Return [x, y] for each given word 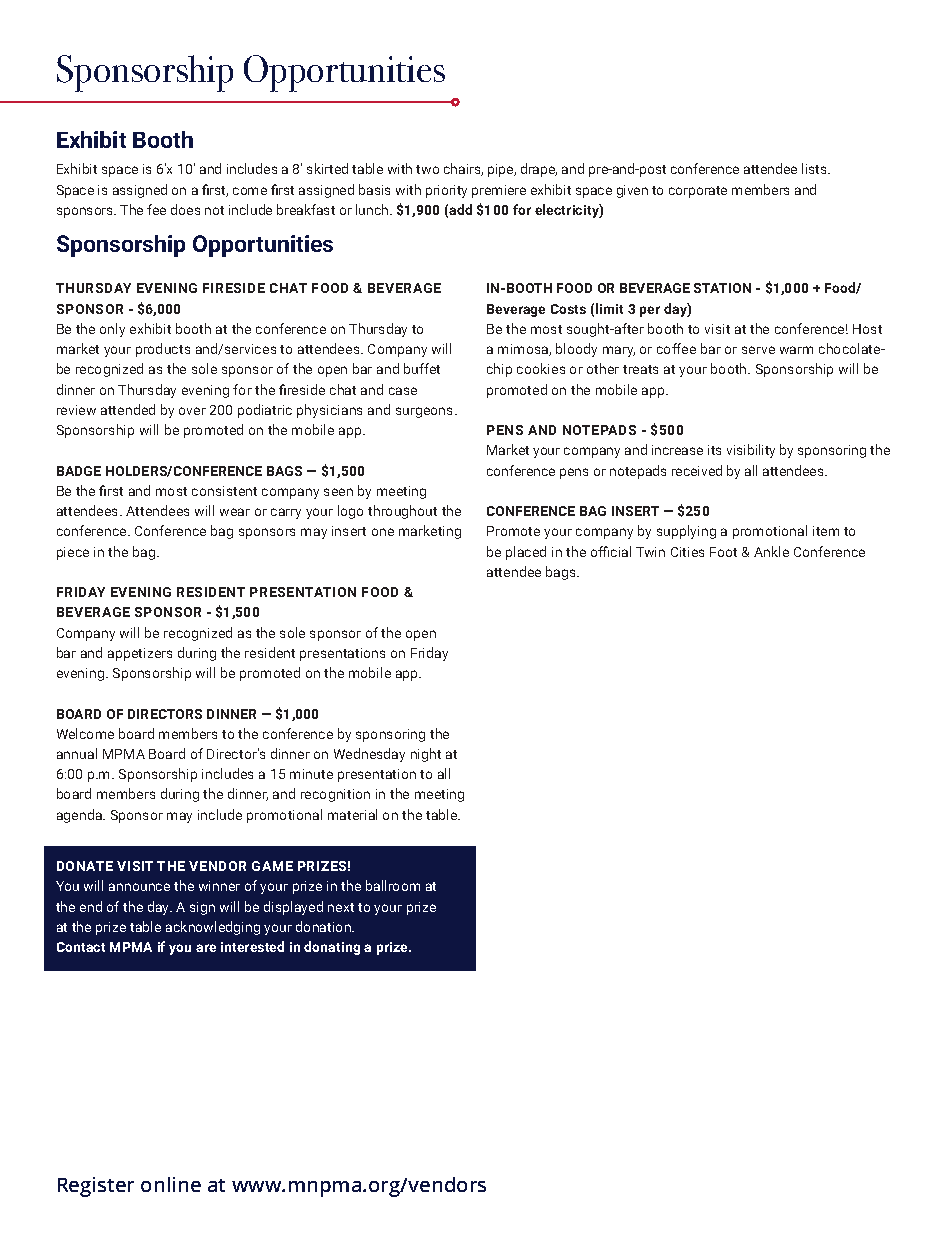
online [171, 1184]
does [185, 209]
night [426, 755]
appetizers [140, 654]
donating [332, 948]
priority [446, 191]
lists [815, 168]
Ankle [771, 551]
